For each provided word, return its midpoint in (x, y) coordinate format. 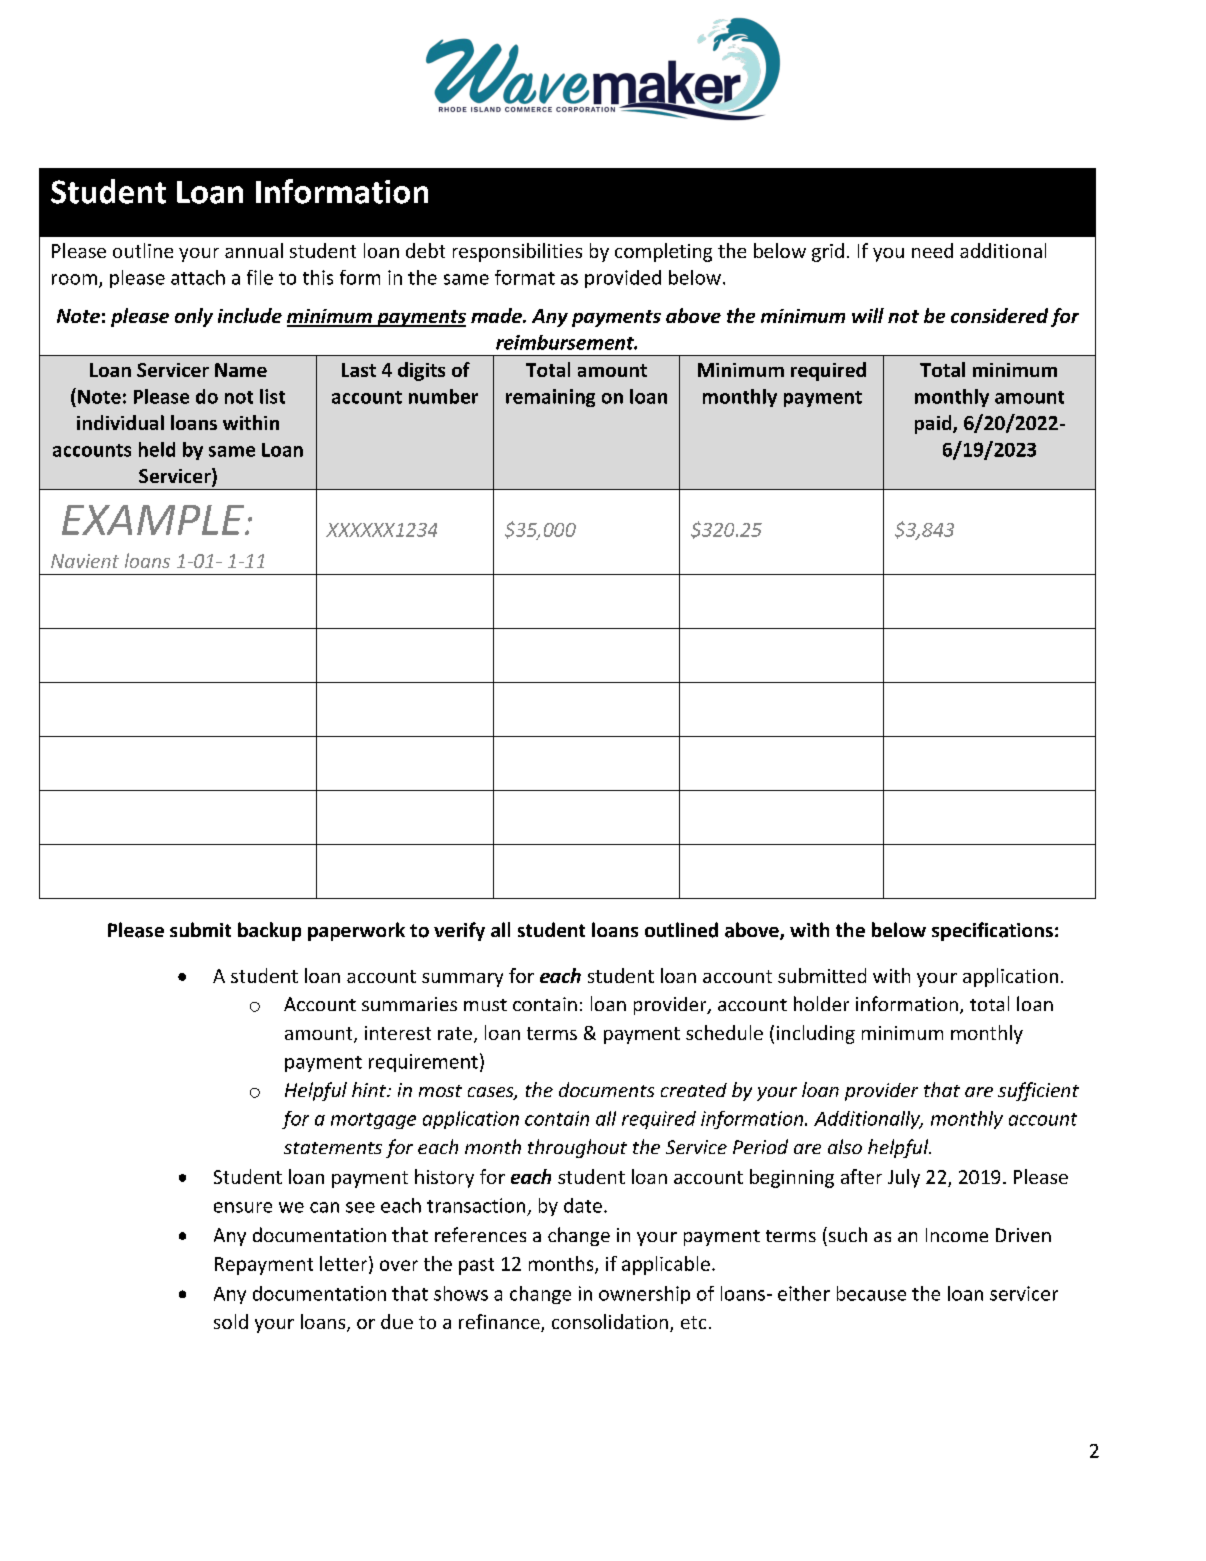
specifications (992, 931)
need (932, 250)
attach (198, 277)
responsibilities (517, 252)
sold (231, 1321)
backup (269, 931)
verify (459, 931)
